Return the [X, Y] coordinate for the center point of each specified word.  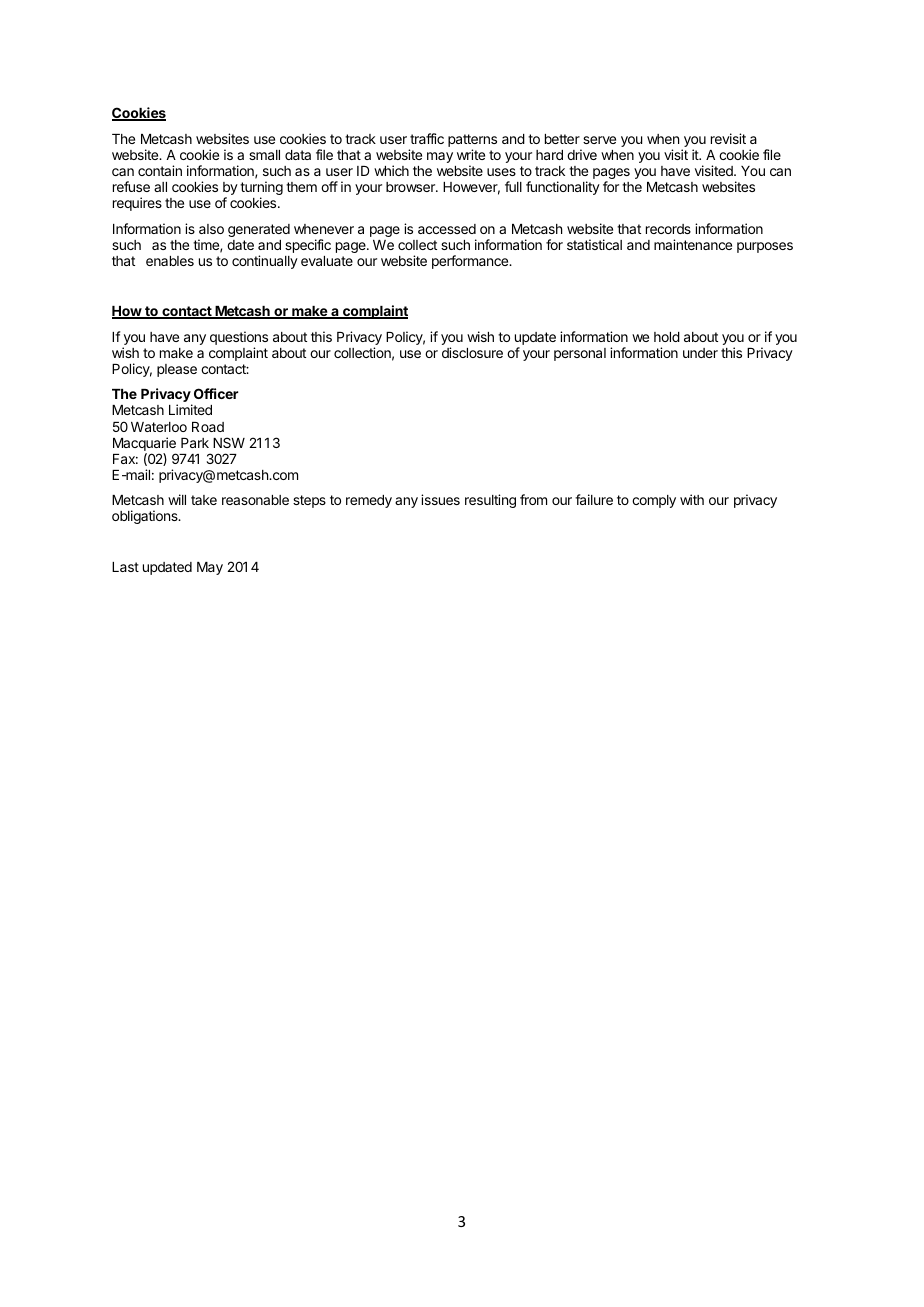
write [471, 154]
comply [654, 501]
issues [440, 499]
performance [471, 262]
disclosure [472, 352]
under [700, 353]
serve [599, 140]
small [264, 155]
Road [208, 427]
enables [170, 261]
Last [125, 567]
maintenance [693, 244]
